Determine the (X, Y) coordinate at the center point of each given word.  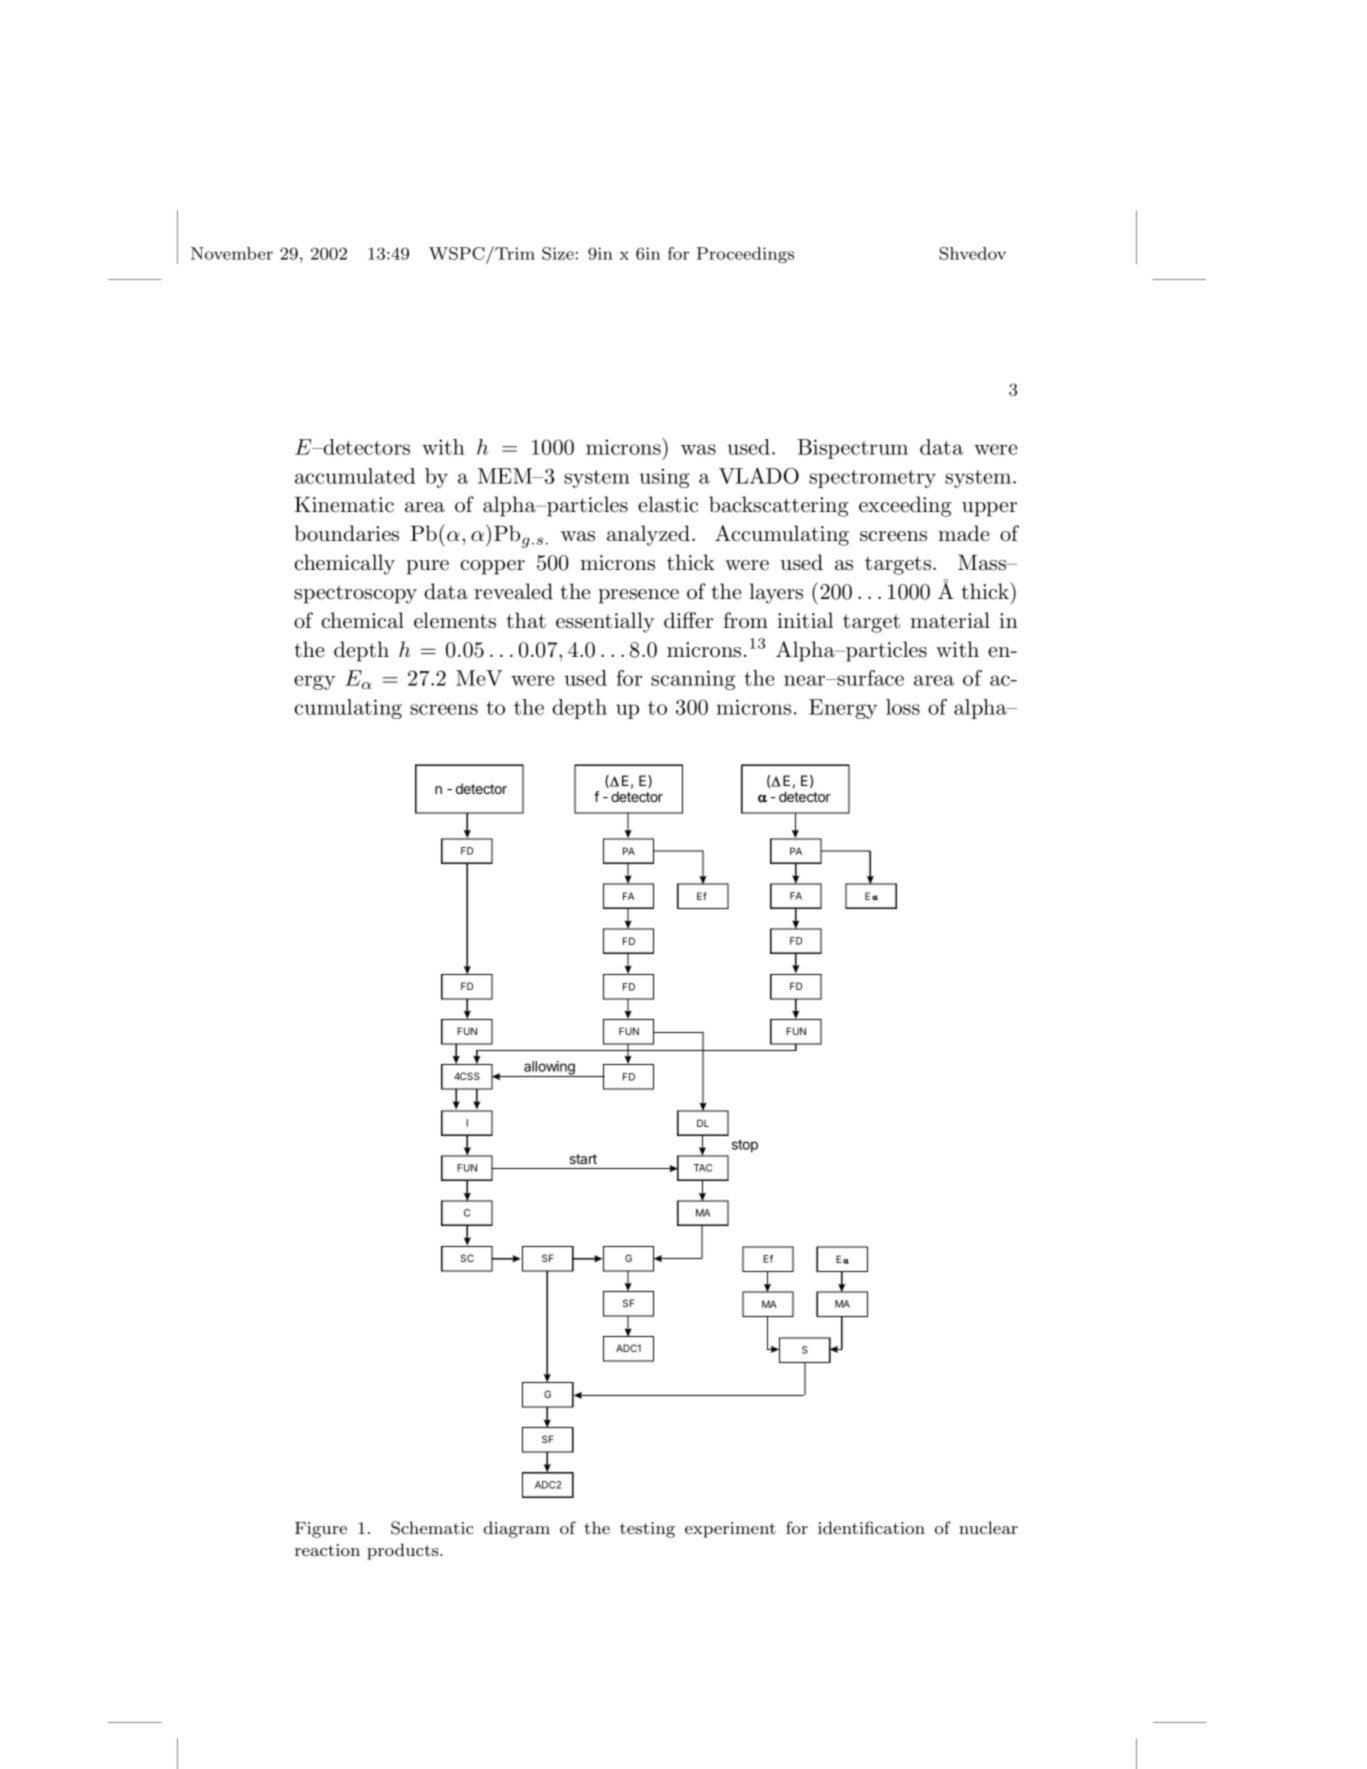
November (232, 253)
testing (647, 1530)
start (583, 1159)
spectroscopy (355, 594)
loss (903, 707)
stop (745, 1146)
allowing (549, 1069)
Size (558, 253)
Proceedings (745, 255)
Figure (321, 1530)
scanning (693, 680)
